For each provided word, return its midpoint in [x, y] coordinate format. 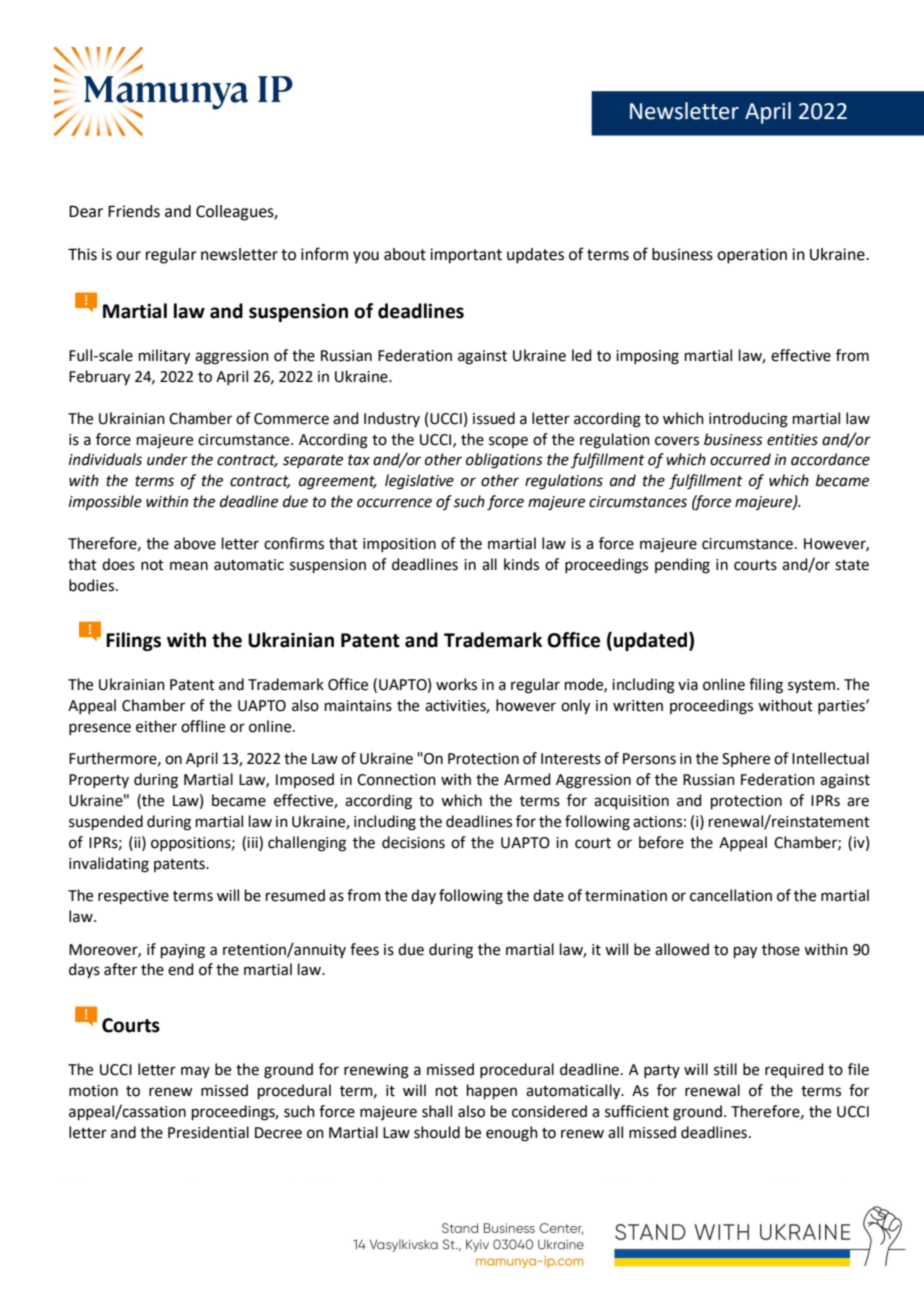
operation [752, 256]
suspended [106, 822]
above [195, 543]
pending [682, 566]
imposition [399, 545]
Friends [134, 211]
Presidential [208, 1132]
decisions [413, 842]
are [858, 802]
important [466, 256]
